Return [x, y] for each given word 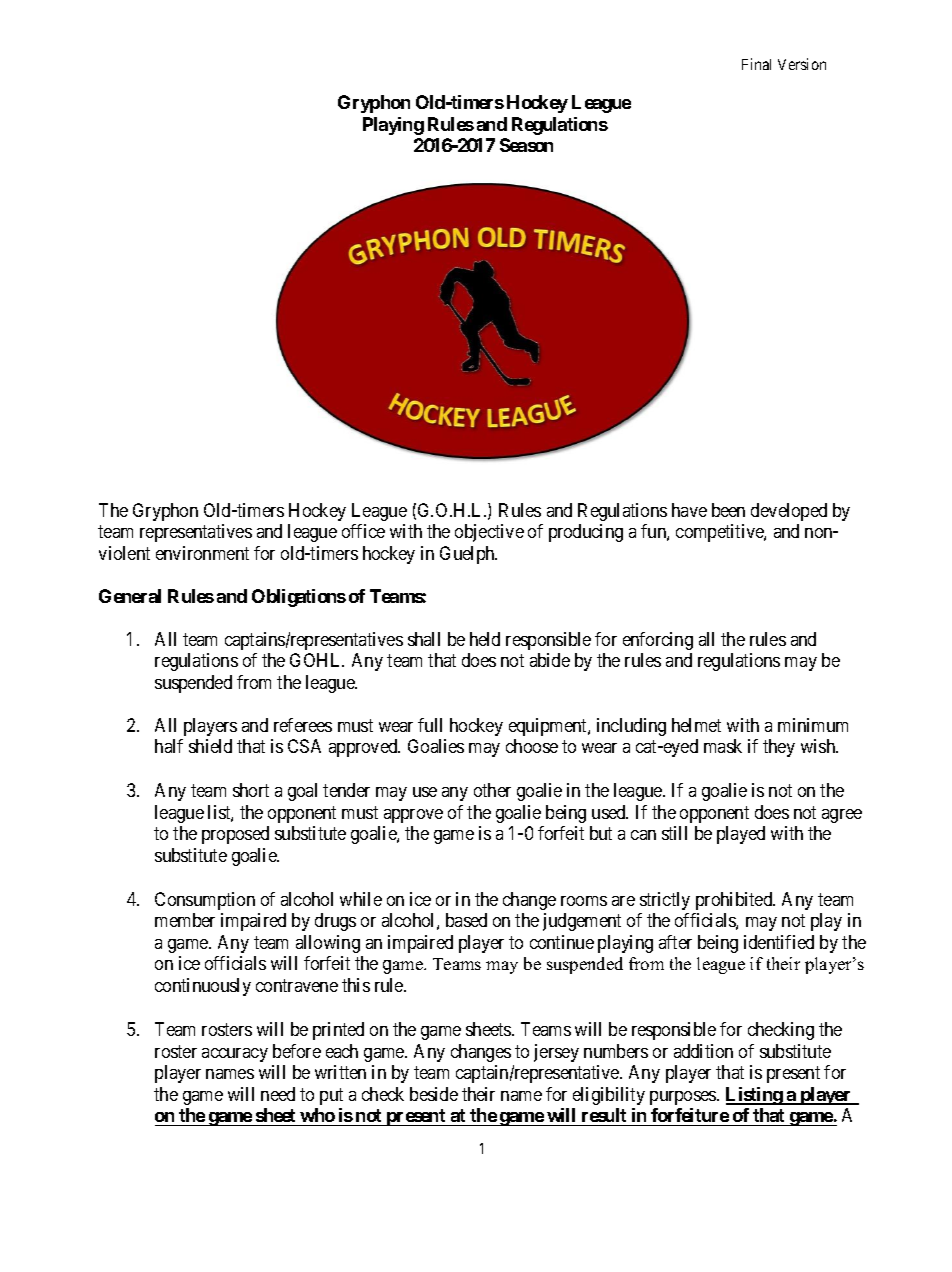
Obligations [299, 598]
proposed [235, 835]
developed [789, 512]
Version [802, 64]
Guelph [468, 555]
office [363, 531]
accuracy [235, 1055]
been [728, 510]
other [492, 790]
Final [756, 64]
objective [489, 533]
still [674, 833]
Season [526, 145]
